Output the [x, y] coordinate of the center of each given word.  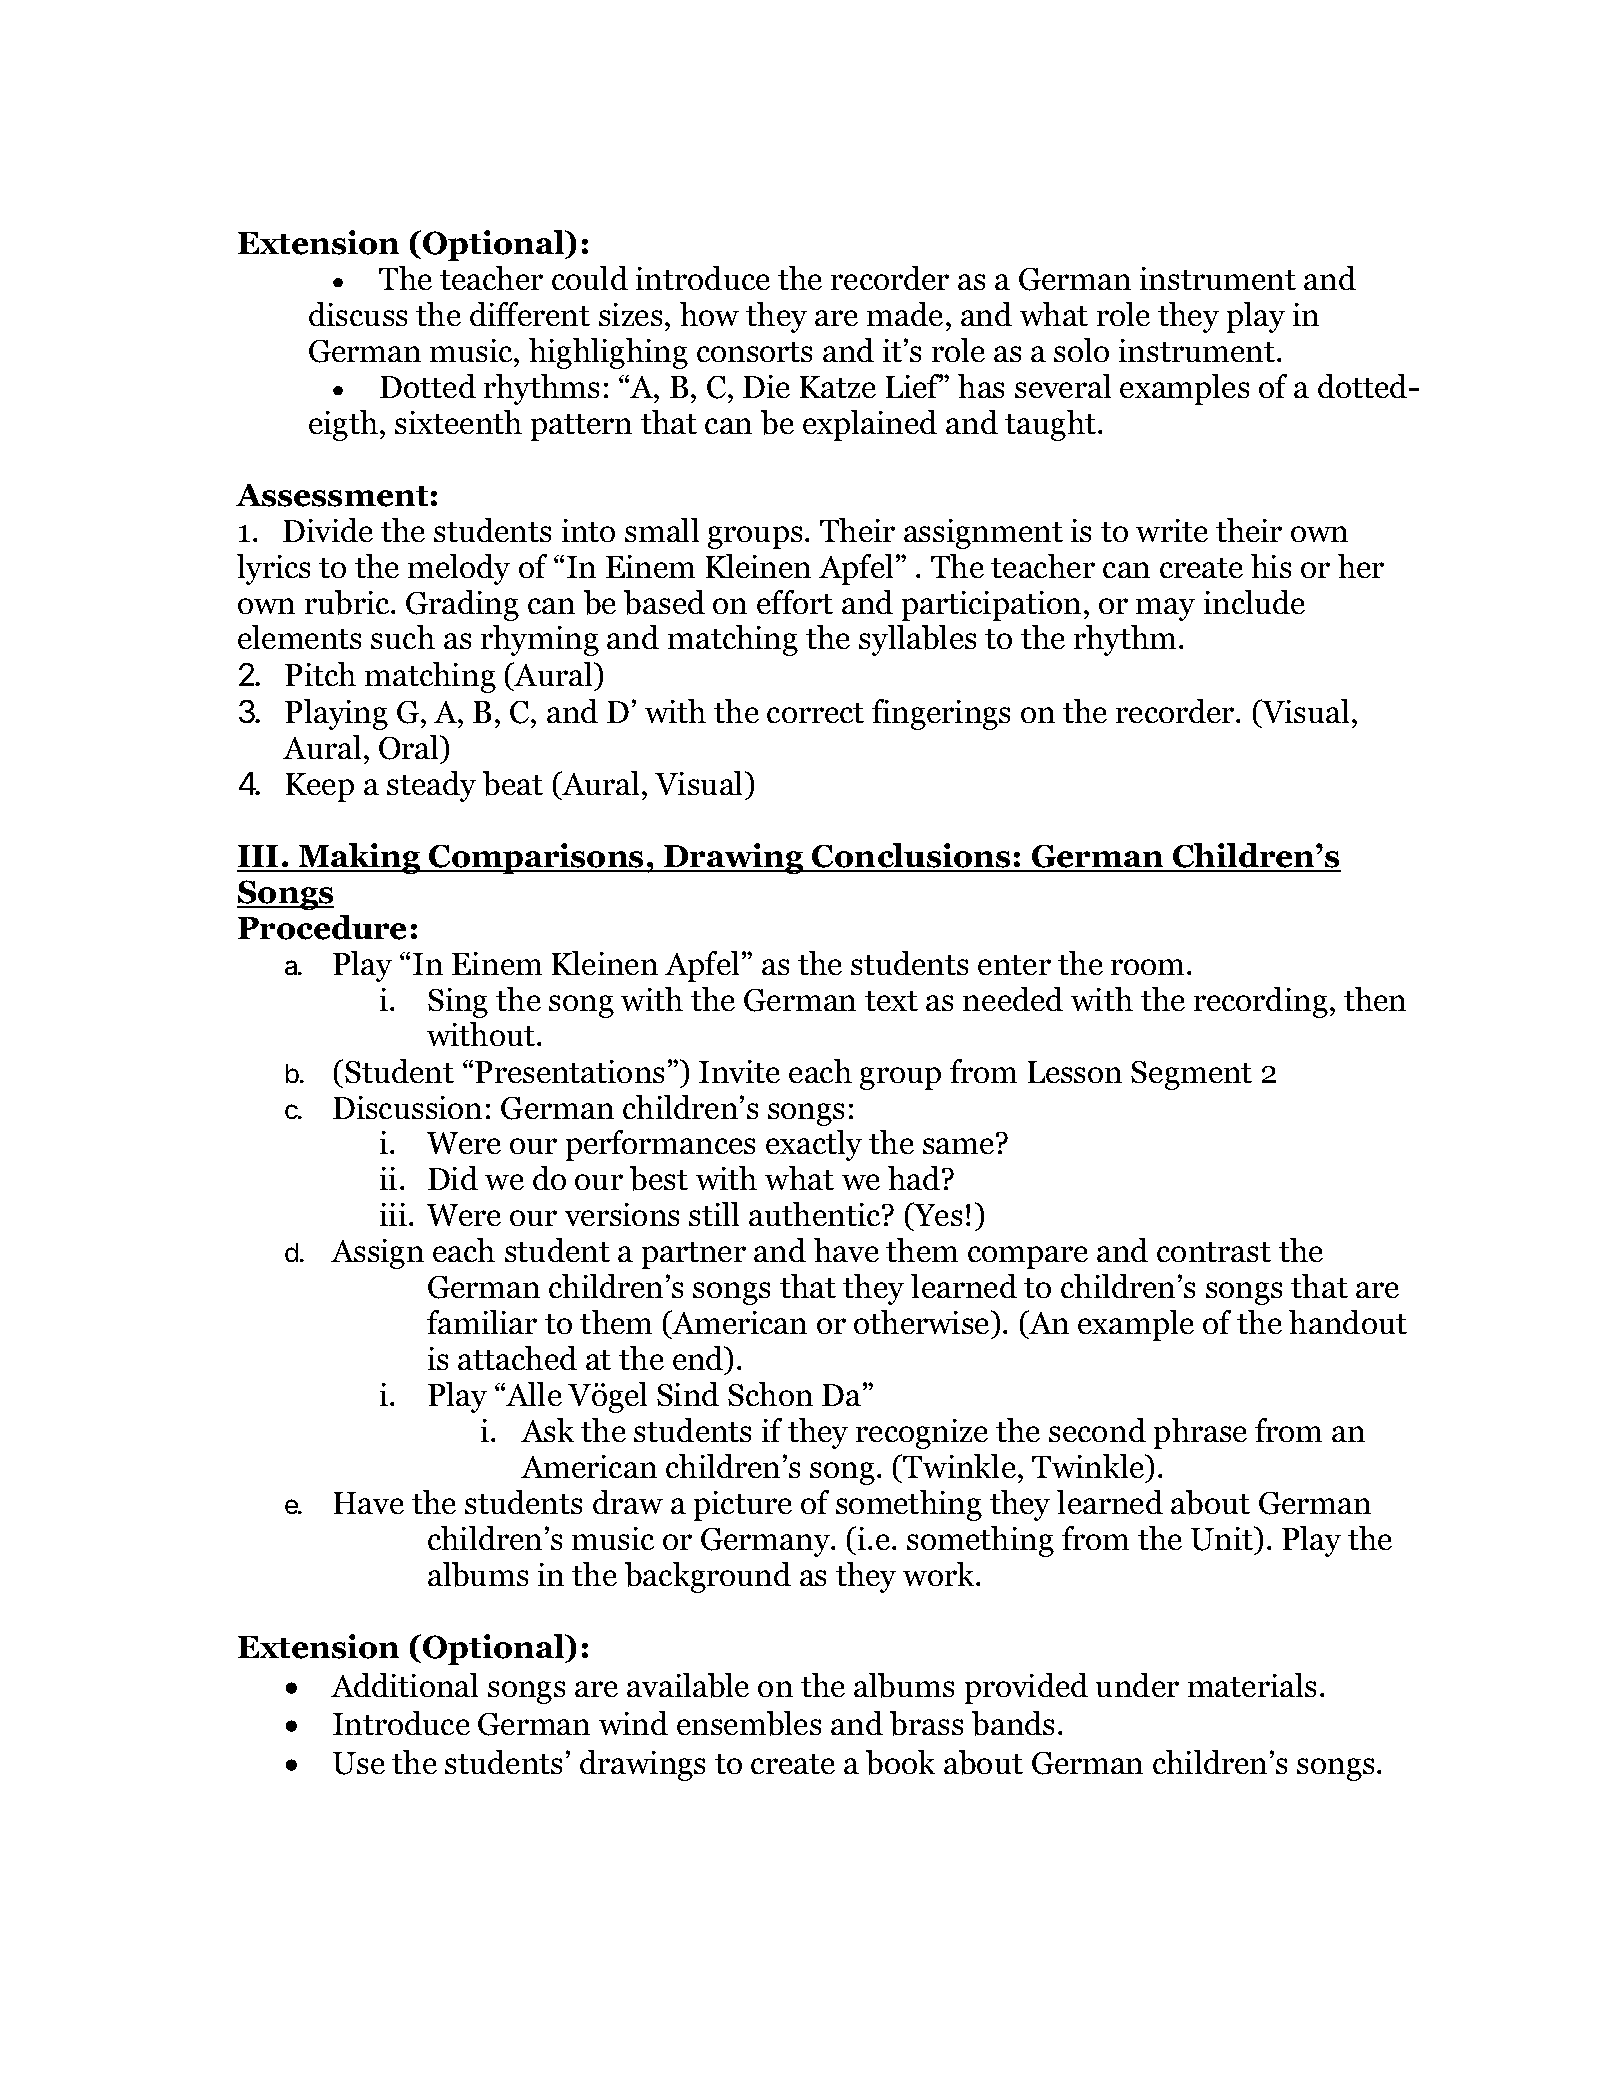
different [530, 314]
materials [1252, 1685]
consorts [754, 352]
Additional [404, 1685]
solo [1081, 350]
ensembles [749, 1723]
